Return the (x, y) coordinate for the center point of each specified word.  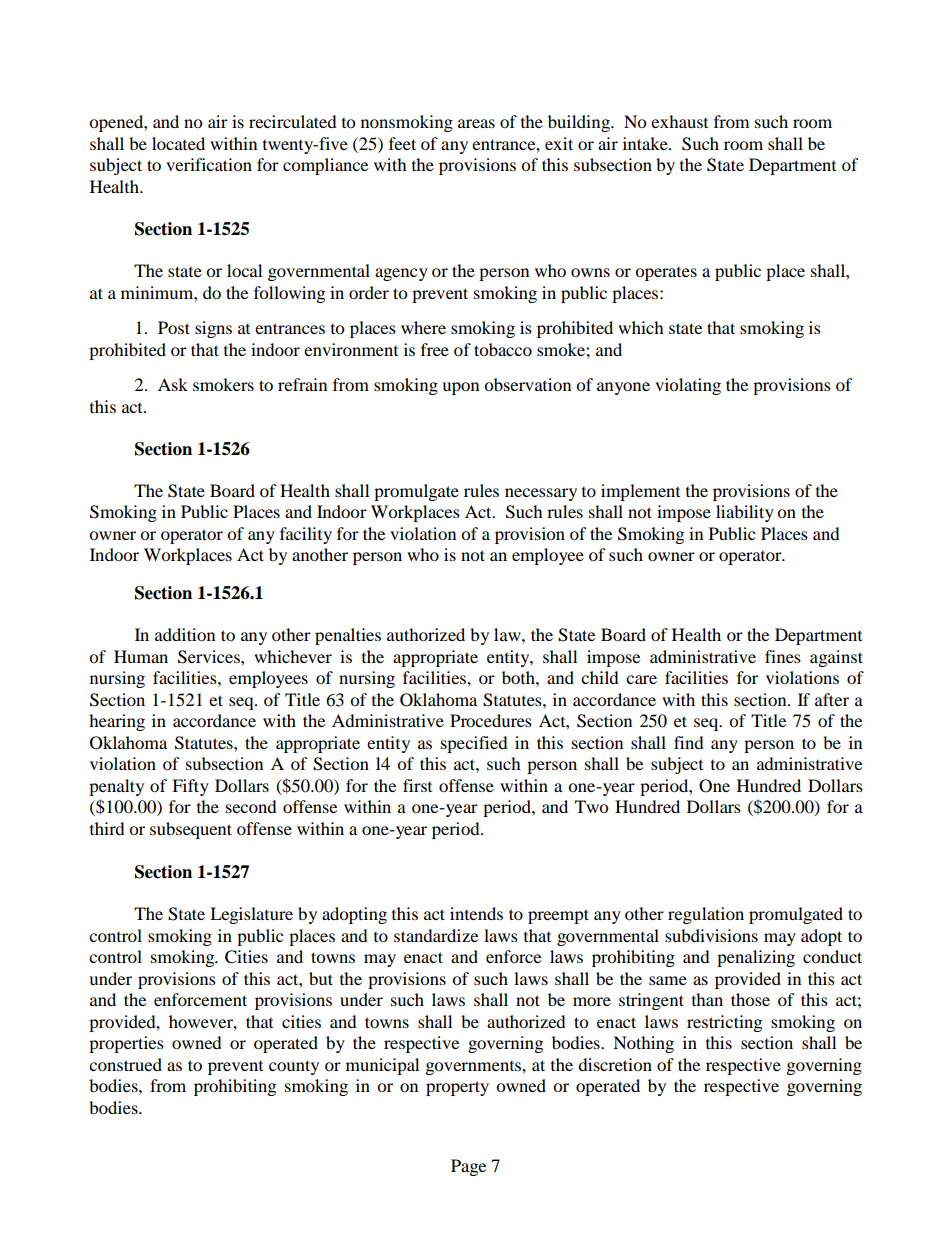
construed (125, 1064)
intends (476, 913)
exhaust (679, 121)
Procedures (491, 720)
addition (185, 634)
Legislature (251, 915)
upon (460, 388)
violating (688, 386)
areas (476, 123)
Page (468, 1167)
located (178, 143)
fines (783, 656)
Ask (173, 384)
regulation (706, 915)
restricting (724, 1023)
